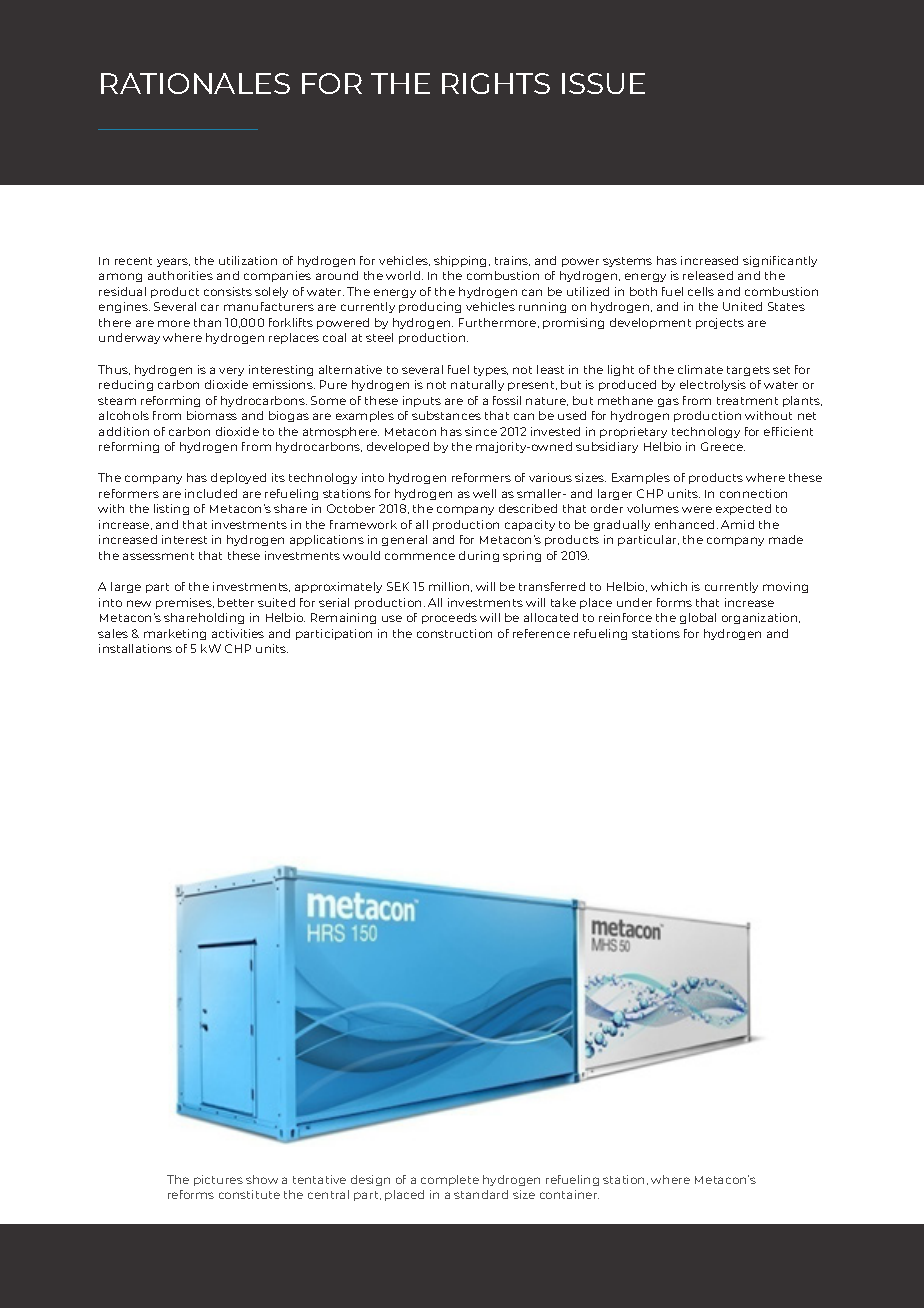 This screenshot has height=1308, width=924. Describe the element at coordinates (761, 618) in the screenshot. I see `organization` at that location.
